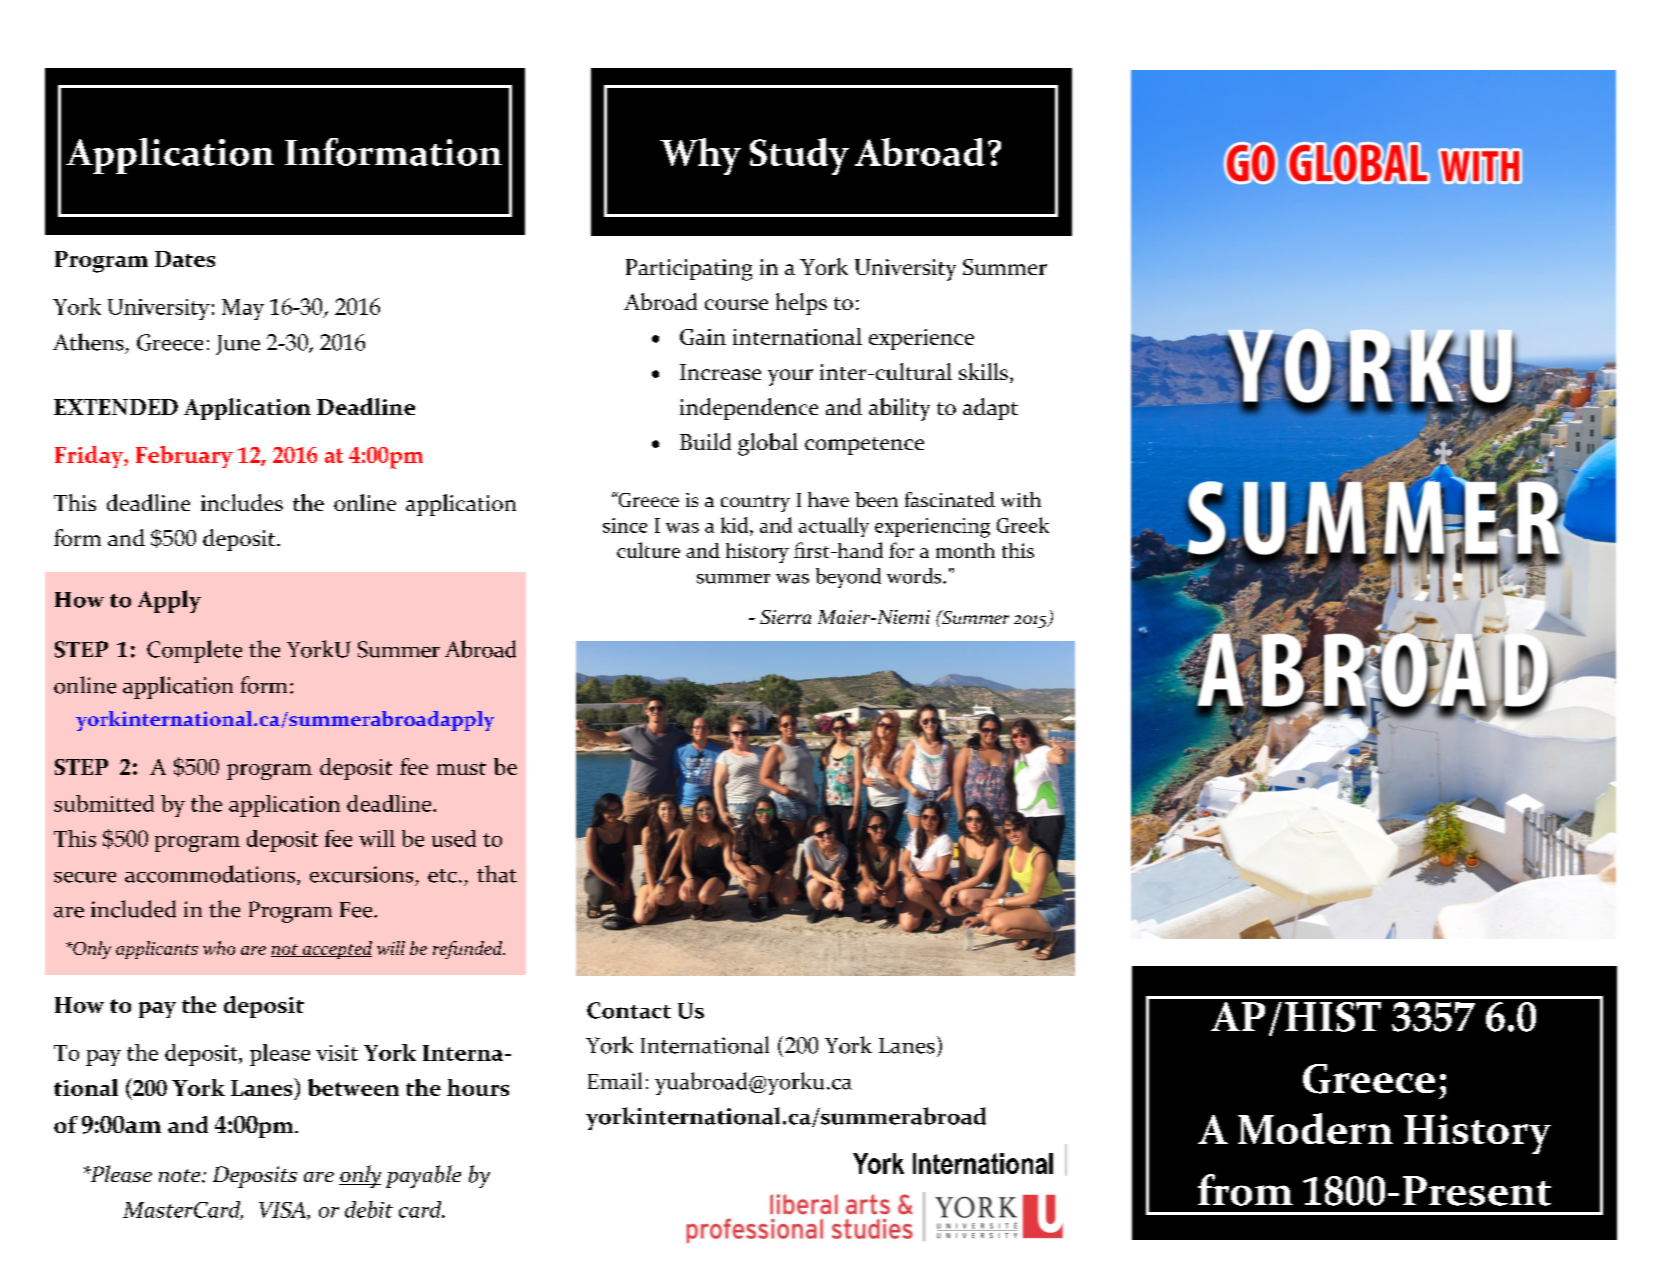  Describe the element at coordinates (1245, 1190) in the screenshot. I see `from` at that location.
